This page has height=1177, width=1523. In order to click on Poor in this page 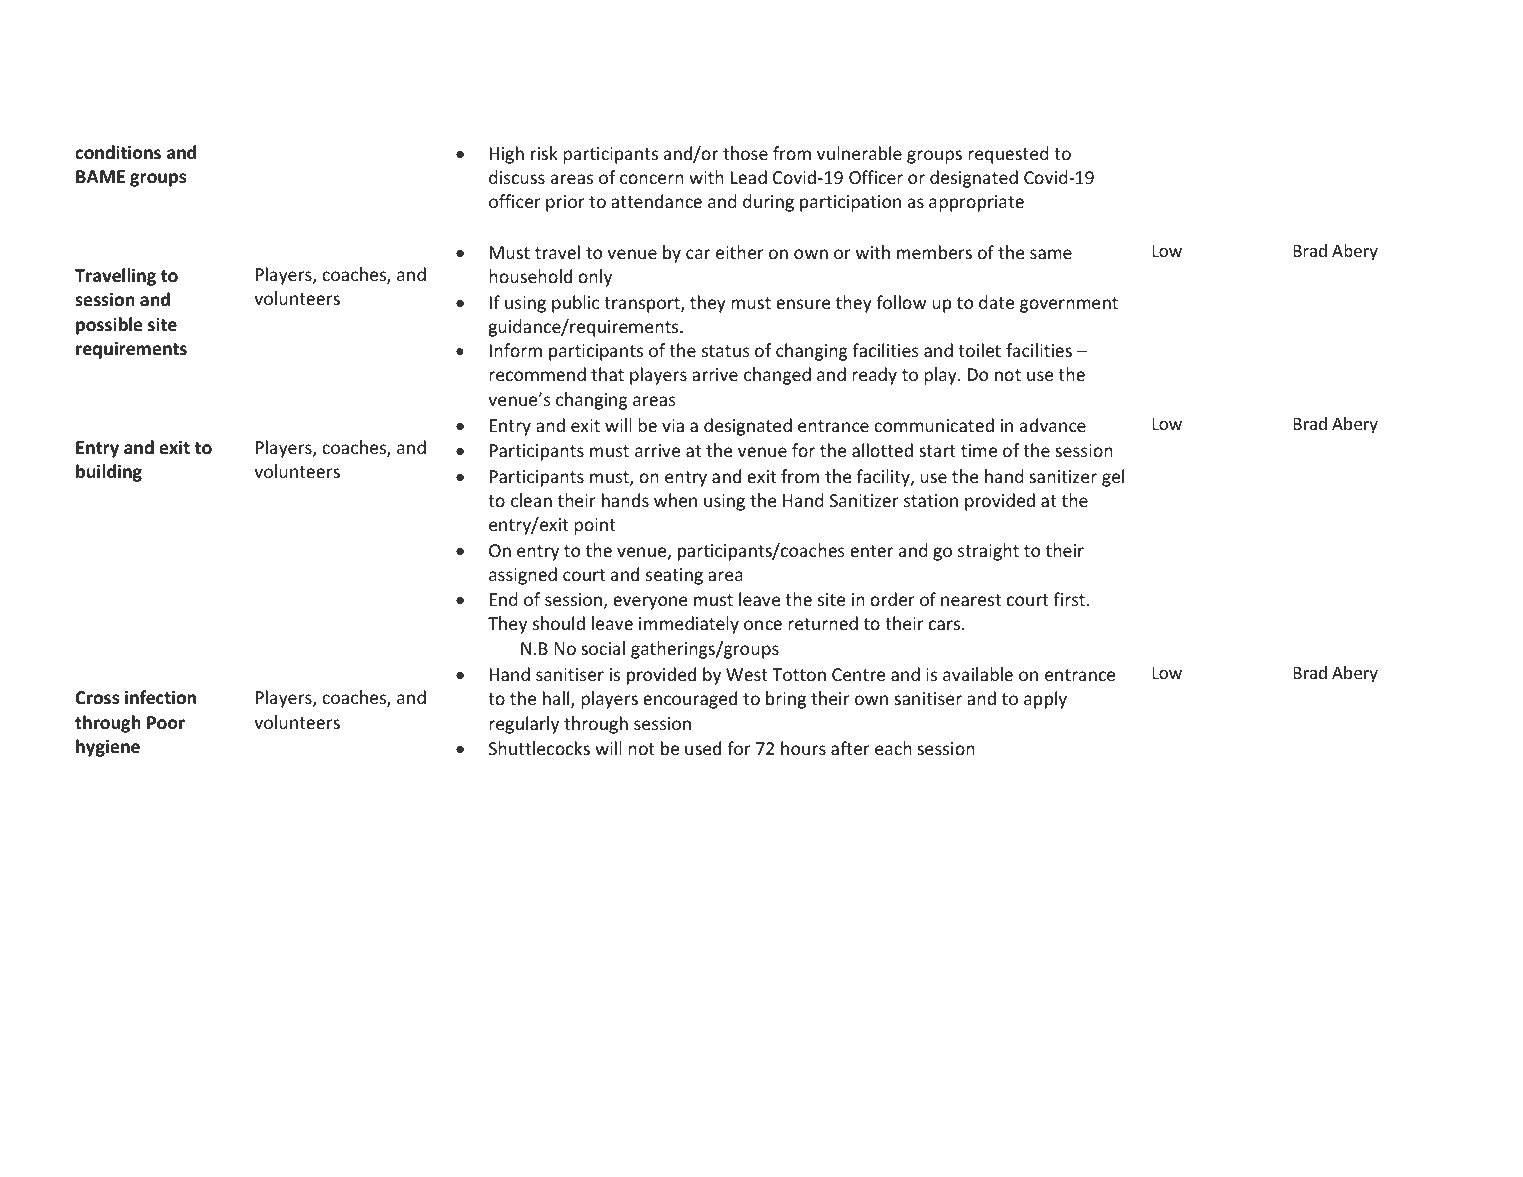, I will do `click(166, 723)`.
